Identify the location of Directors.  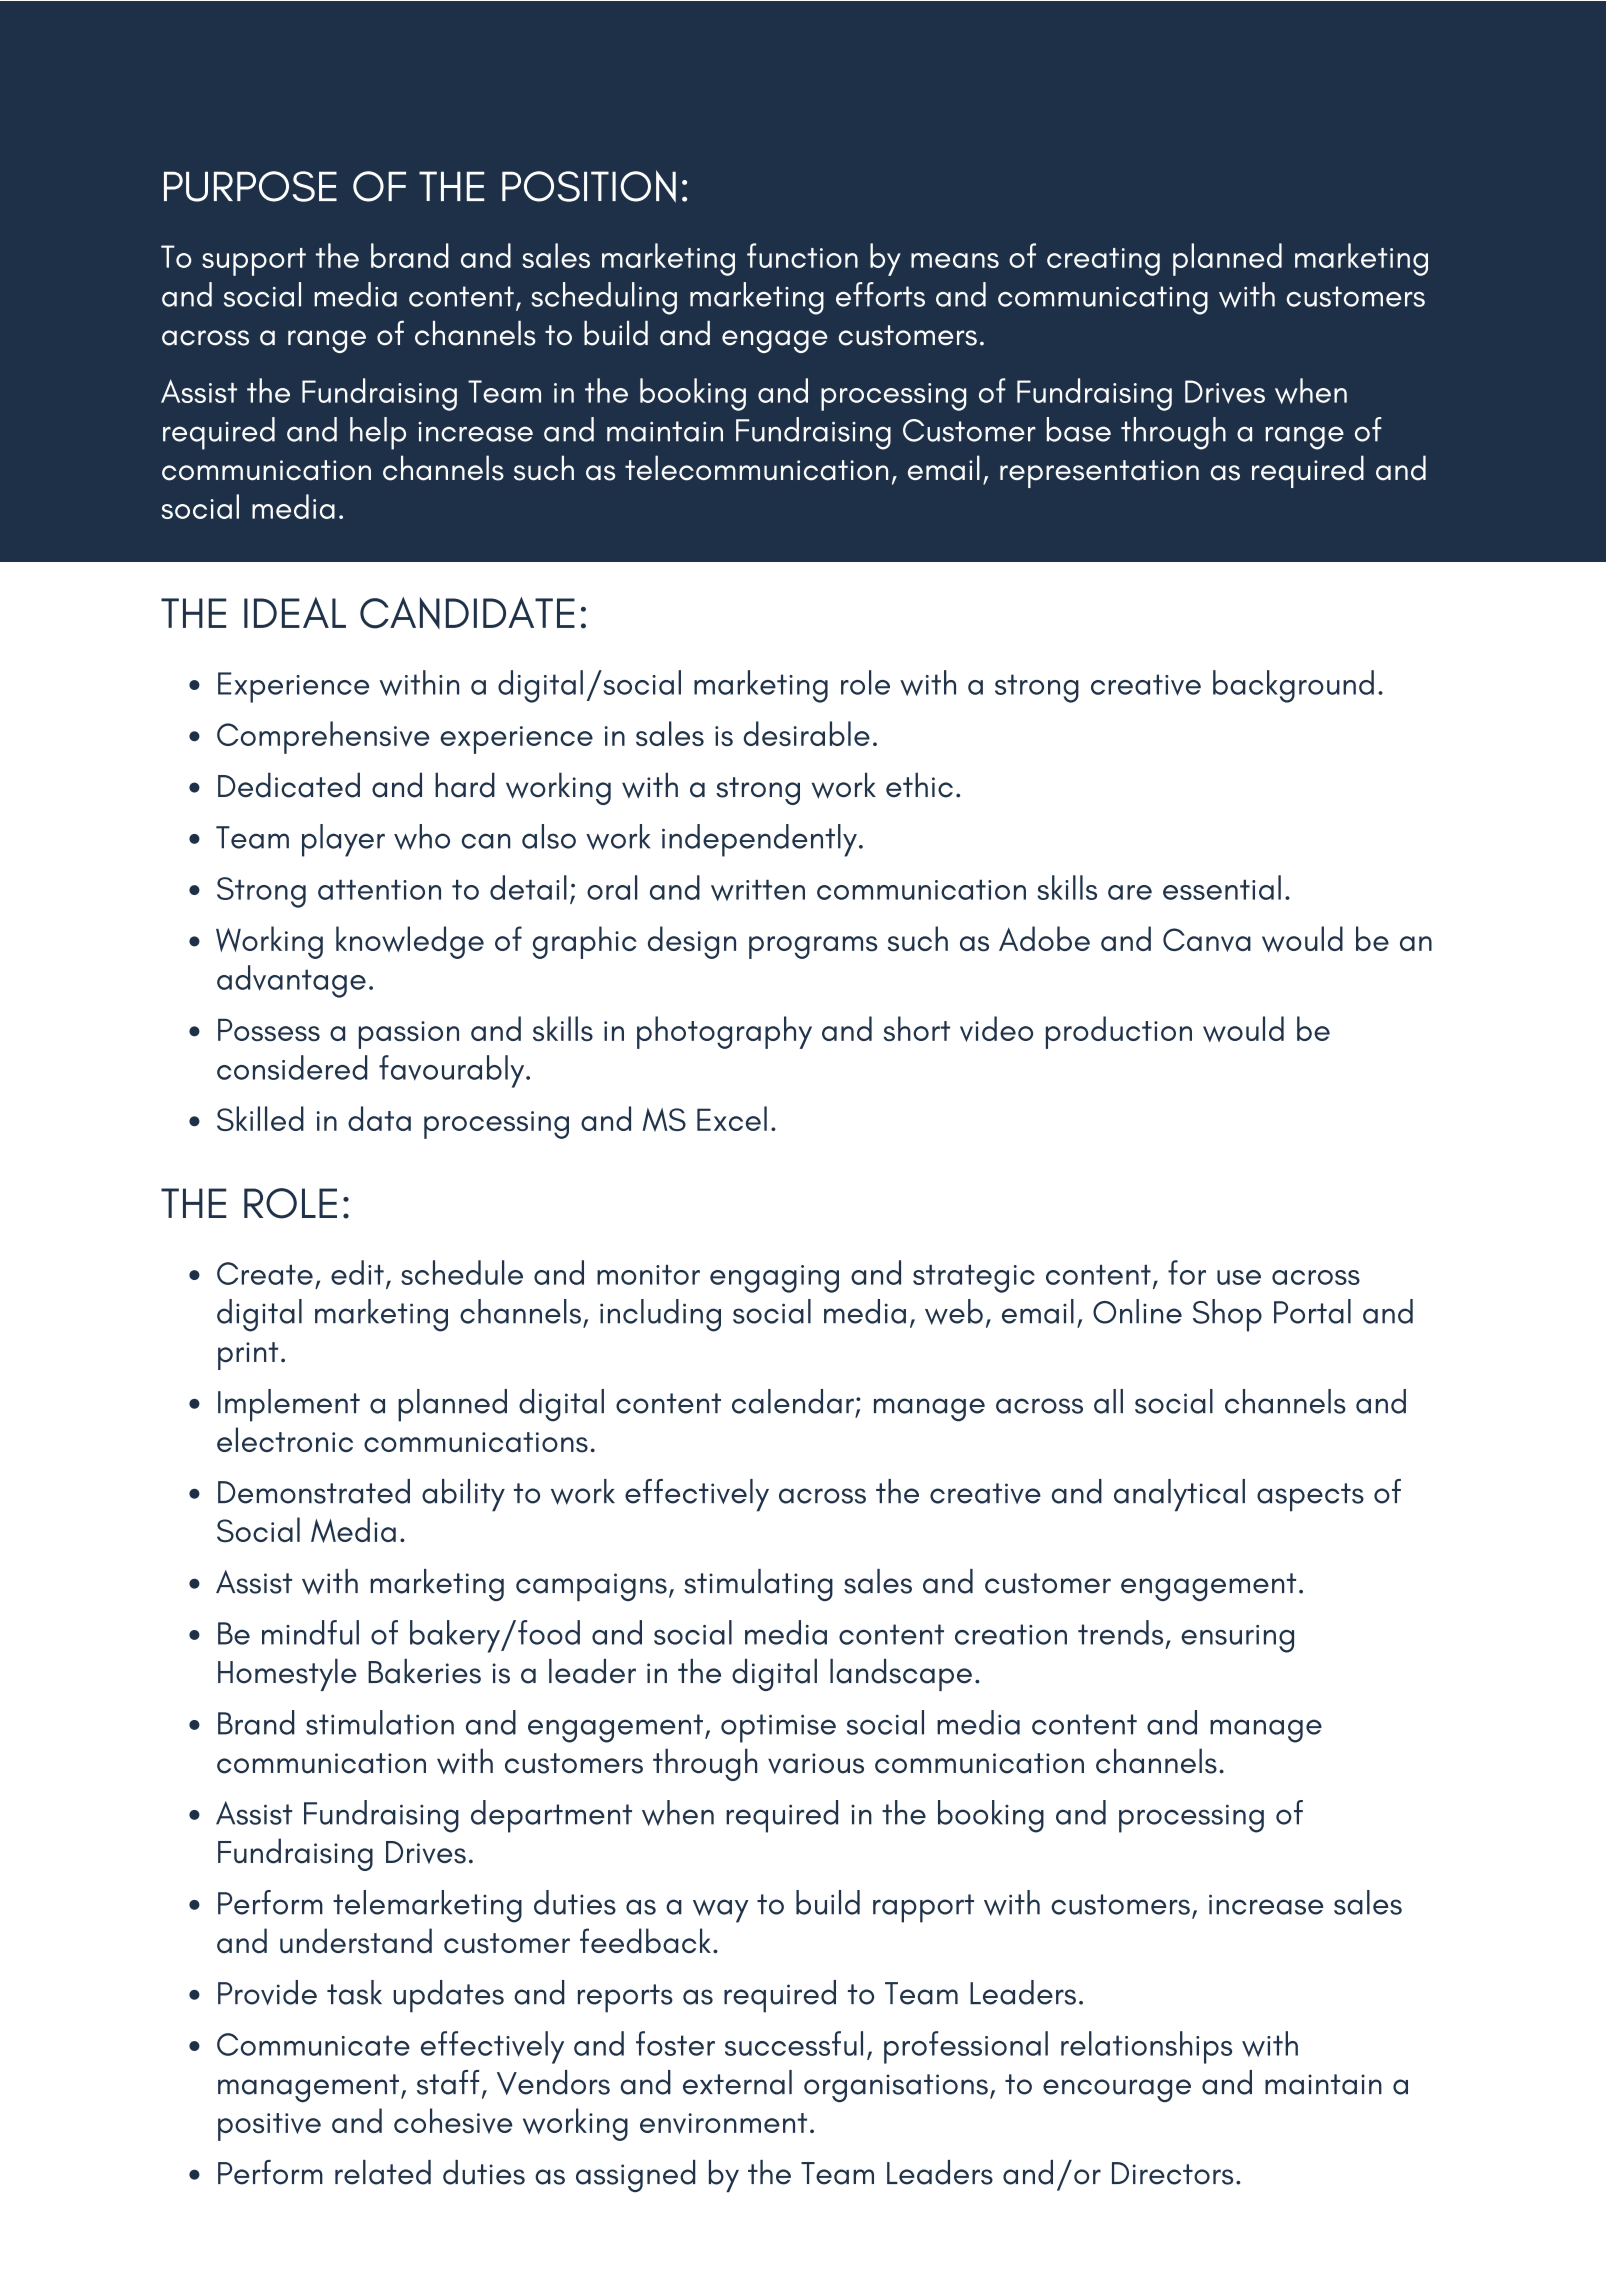
(1172, 2173).
